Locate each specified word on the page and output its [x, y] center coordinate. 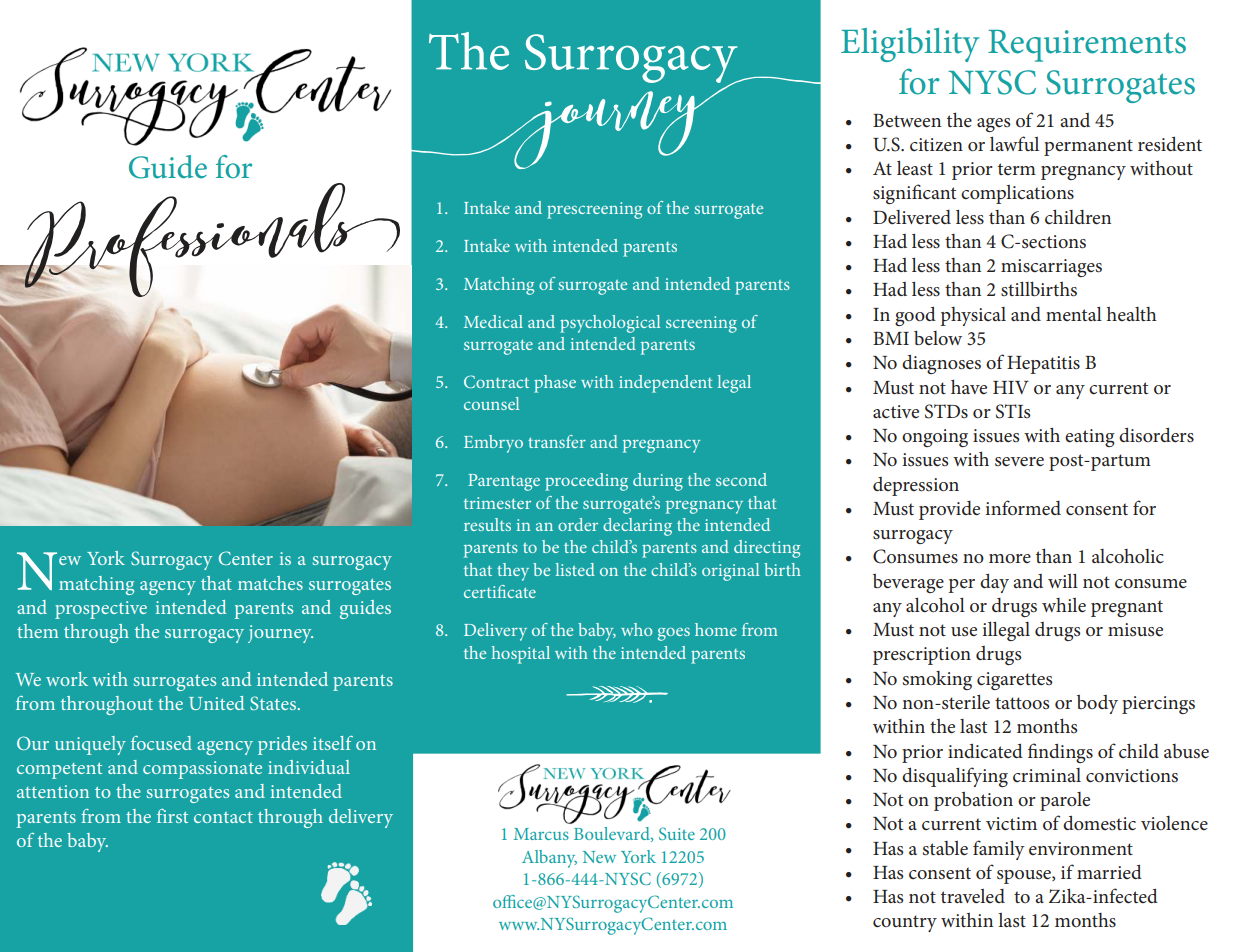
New [599, 857]
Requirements [1087, 46]
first [172, 816]
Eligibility [910, 45]
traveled [973, 896]
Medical [493, 321]
